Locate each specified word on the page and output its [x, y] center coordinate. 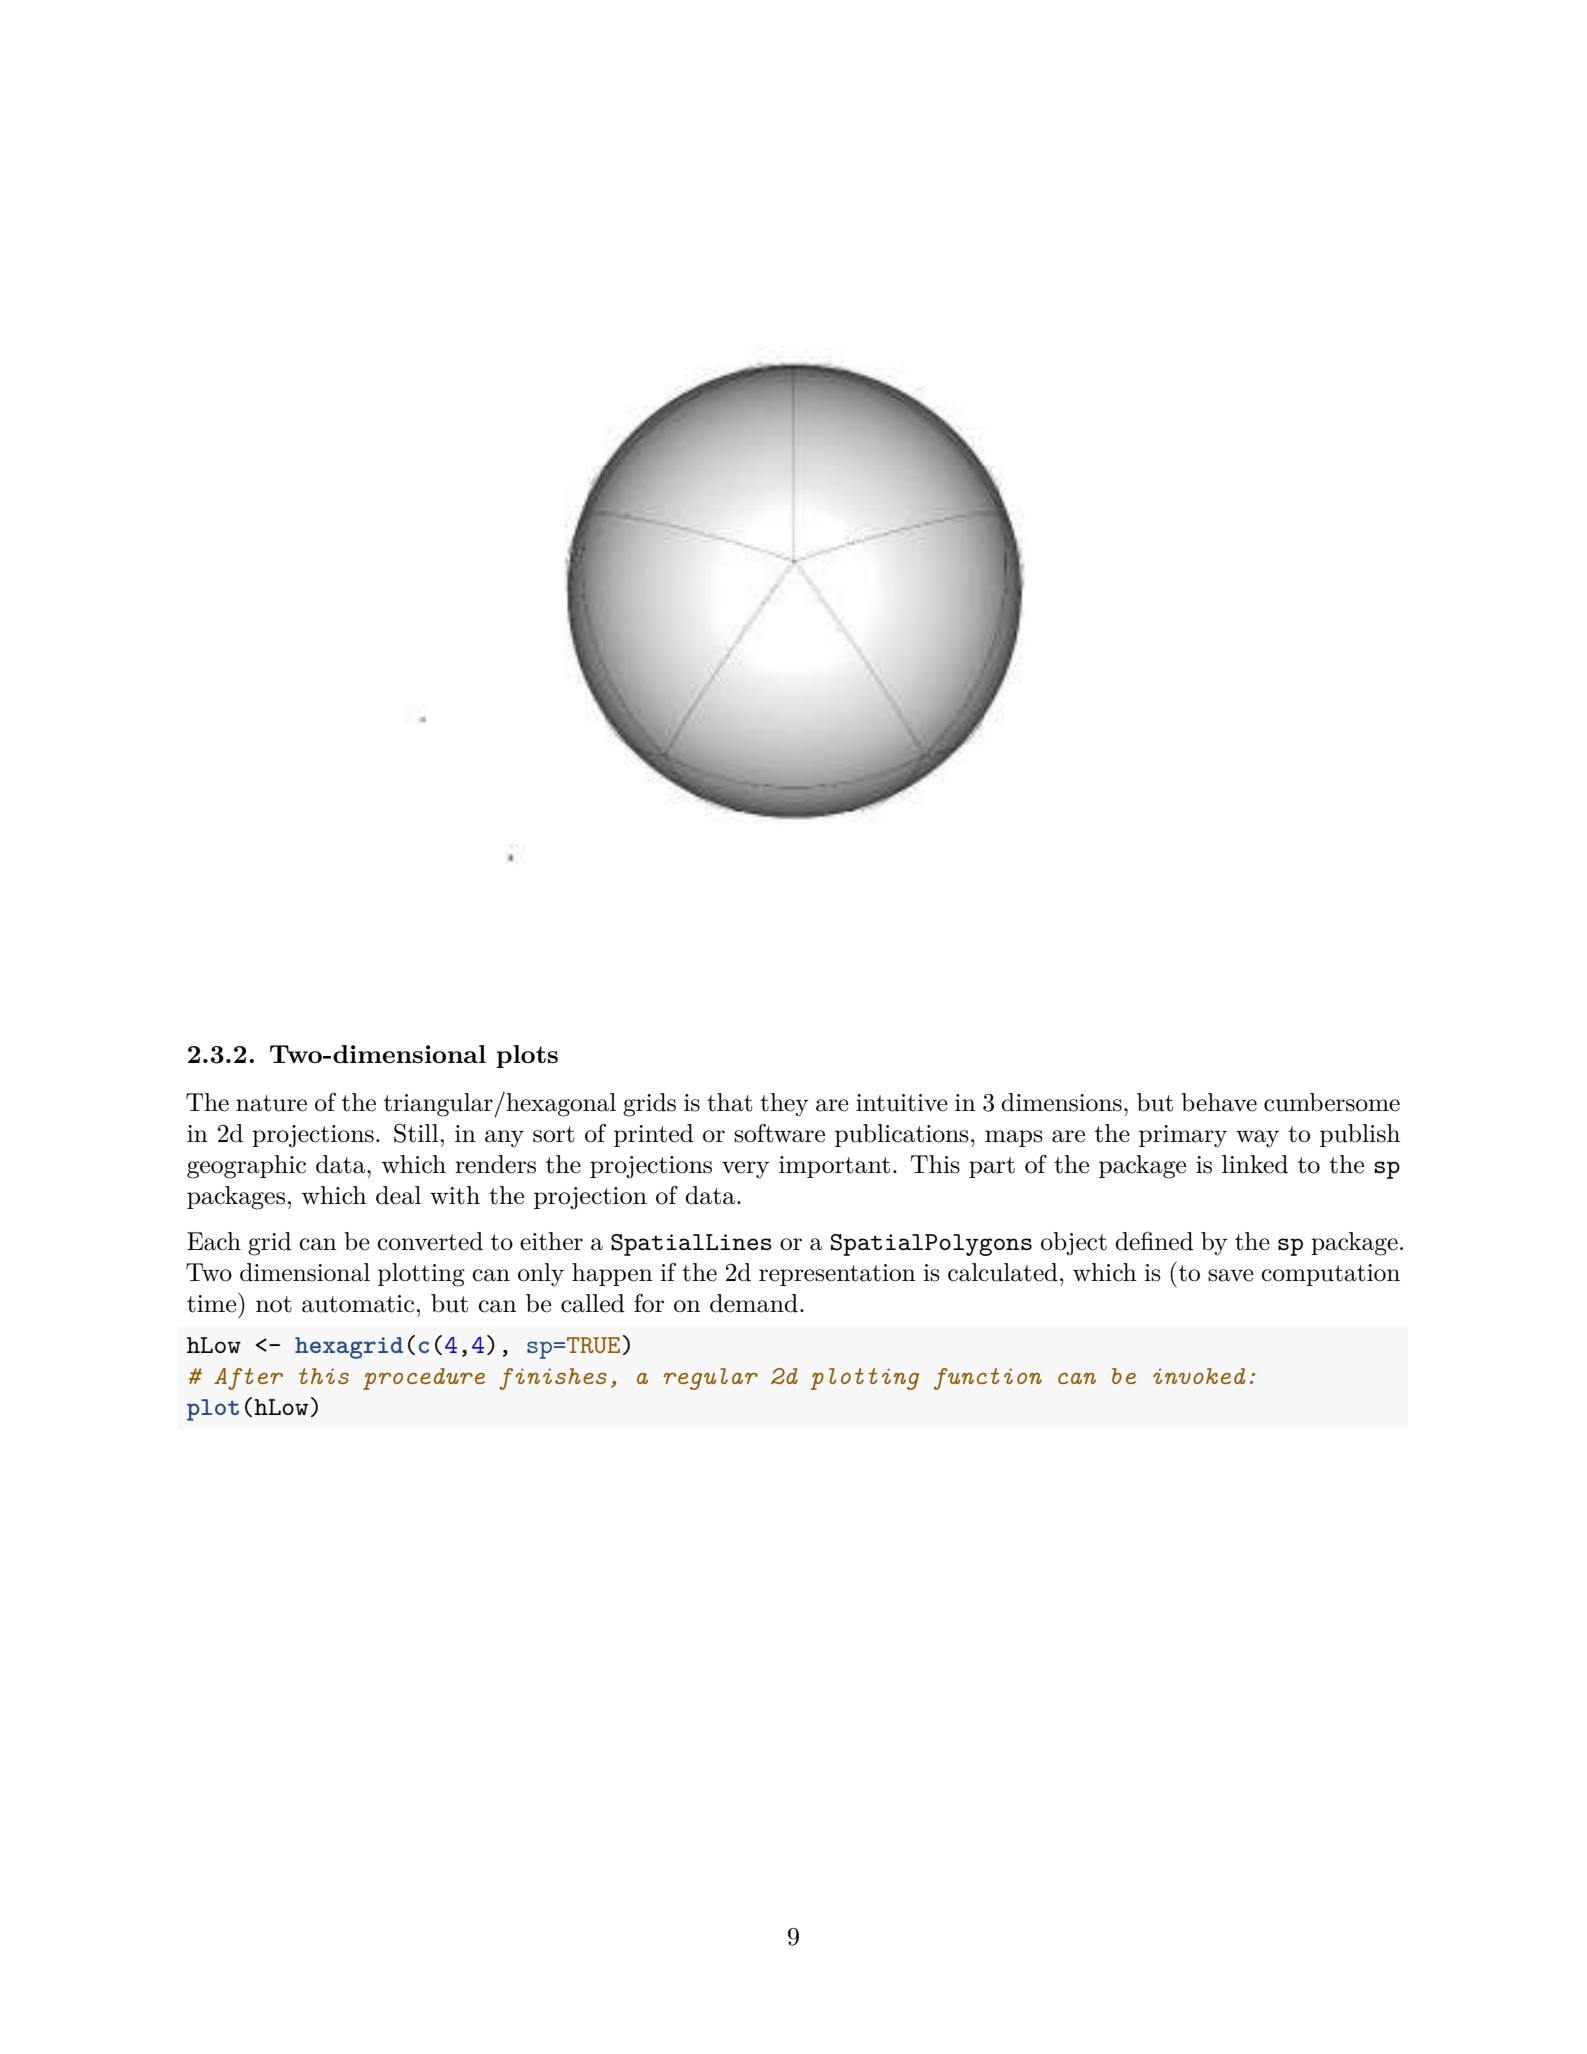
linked [1255, 1164]
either [551, 1241]
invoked [1199, 1376]
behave [1219, 1102]
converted [430, 1241]
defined [1154, 1241]
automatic [358, 1304]
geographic [246, 1167]
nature [271, 1103]
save [1231, 1275]
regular [711, 1379]
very [745, 1170]
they [784, 1105]
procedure [424, 1379]
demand [754, 1303]
